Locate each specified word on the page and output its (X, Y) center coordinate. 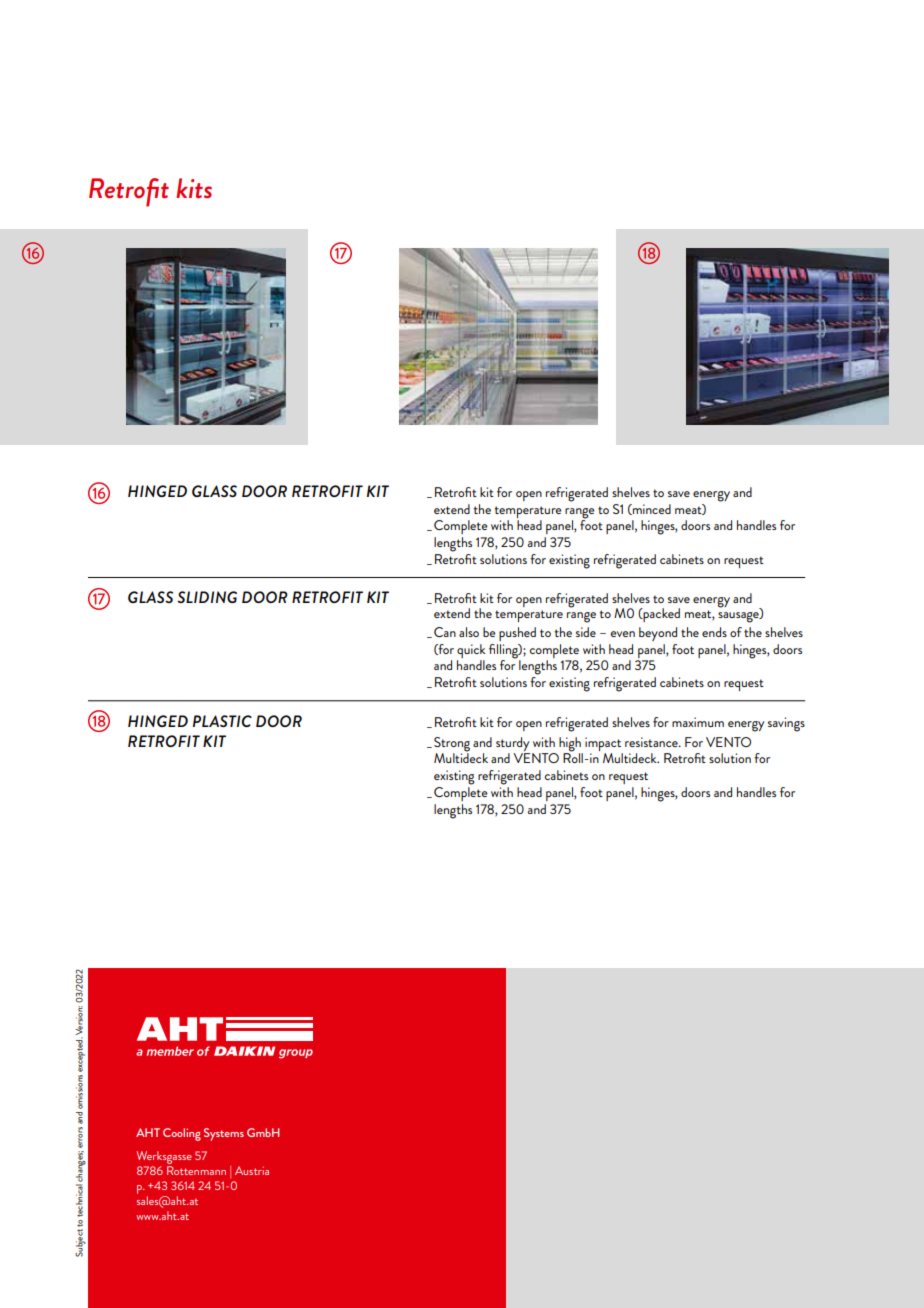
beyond (658, 634)
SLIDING (207, 597)
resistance (652, 742)
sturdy (512, 744)
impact (603, 744)
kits (194, 188)
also (469, 632)
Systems (224, 1134)
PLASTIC (222, 721)
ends (714, 632)
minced (651, 509)
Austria (252, 1170)
